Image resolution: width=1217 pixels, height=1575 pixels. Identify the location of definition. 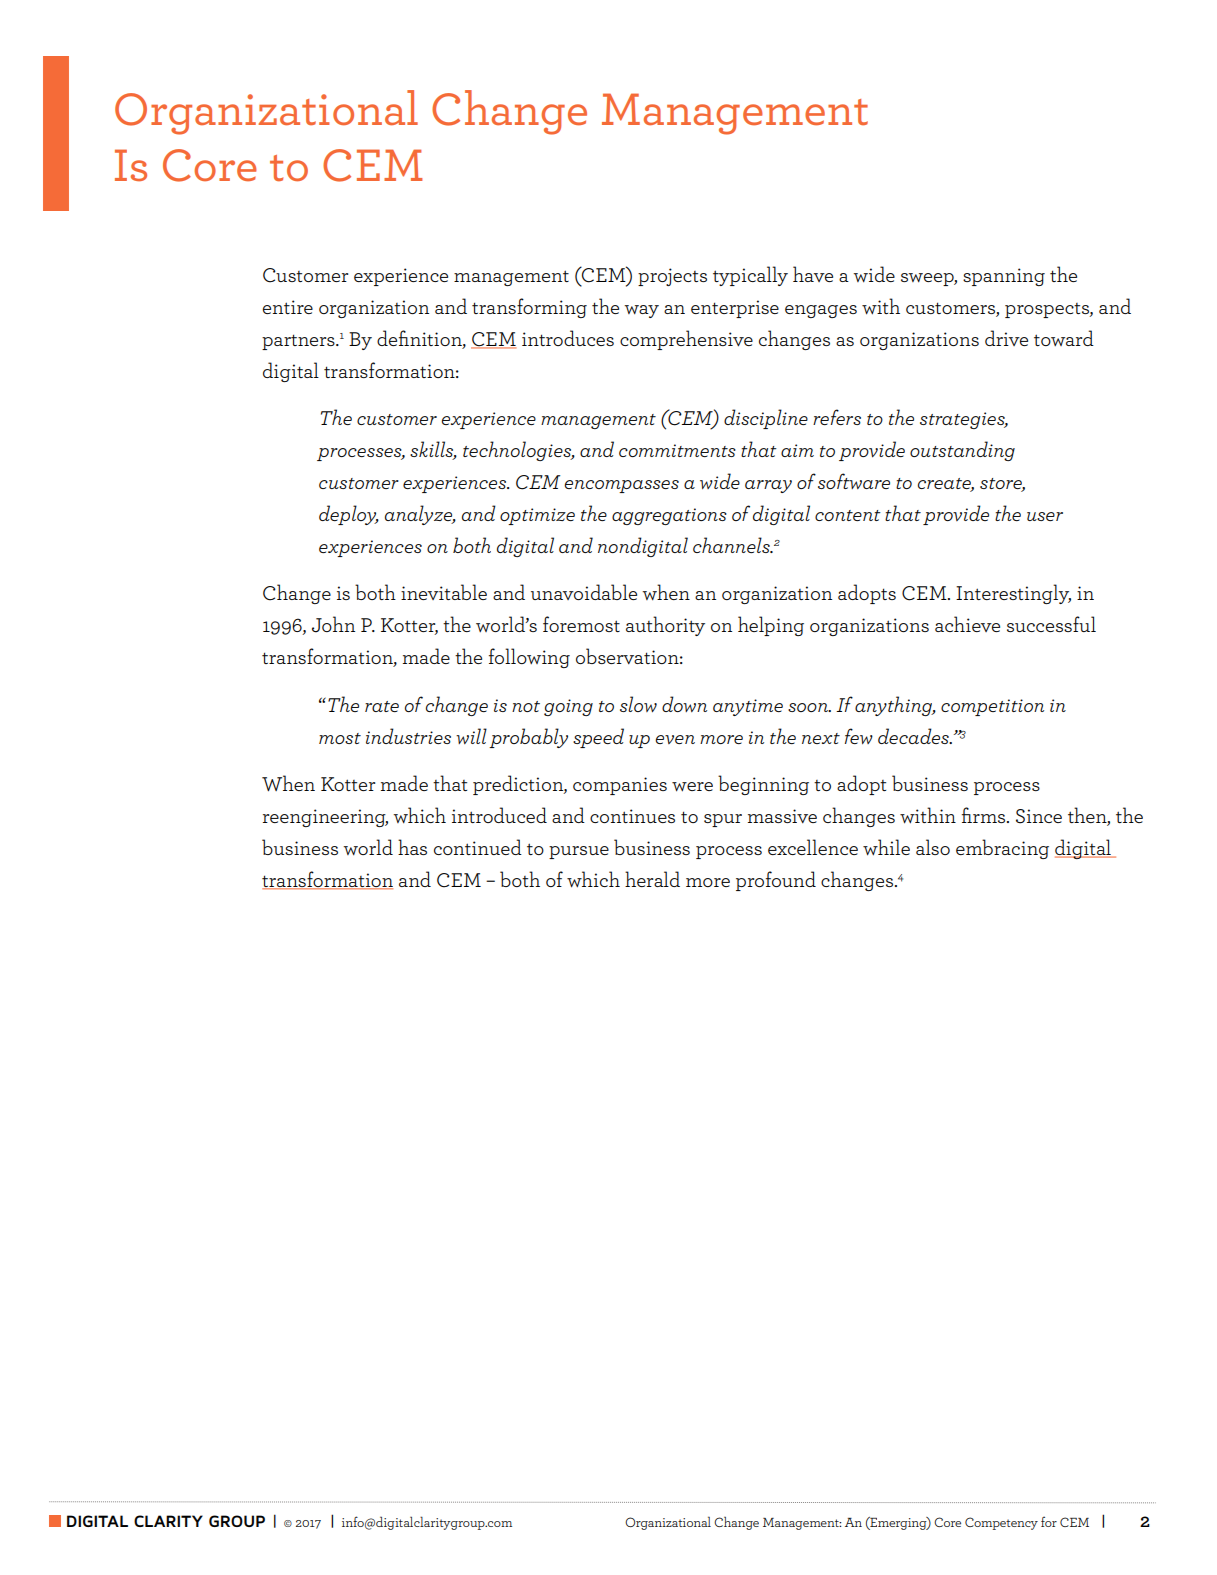
(420, 339).
